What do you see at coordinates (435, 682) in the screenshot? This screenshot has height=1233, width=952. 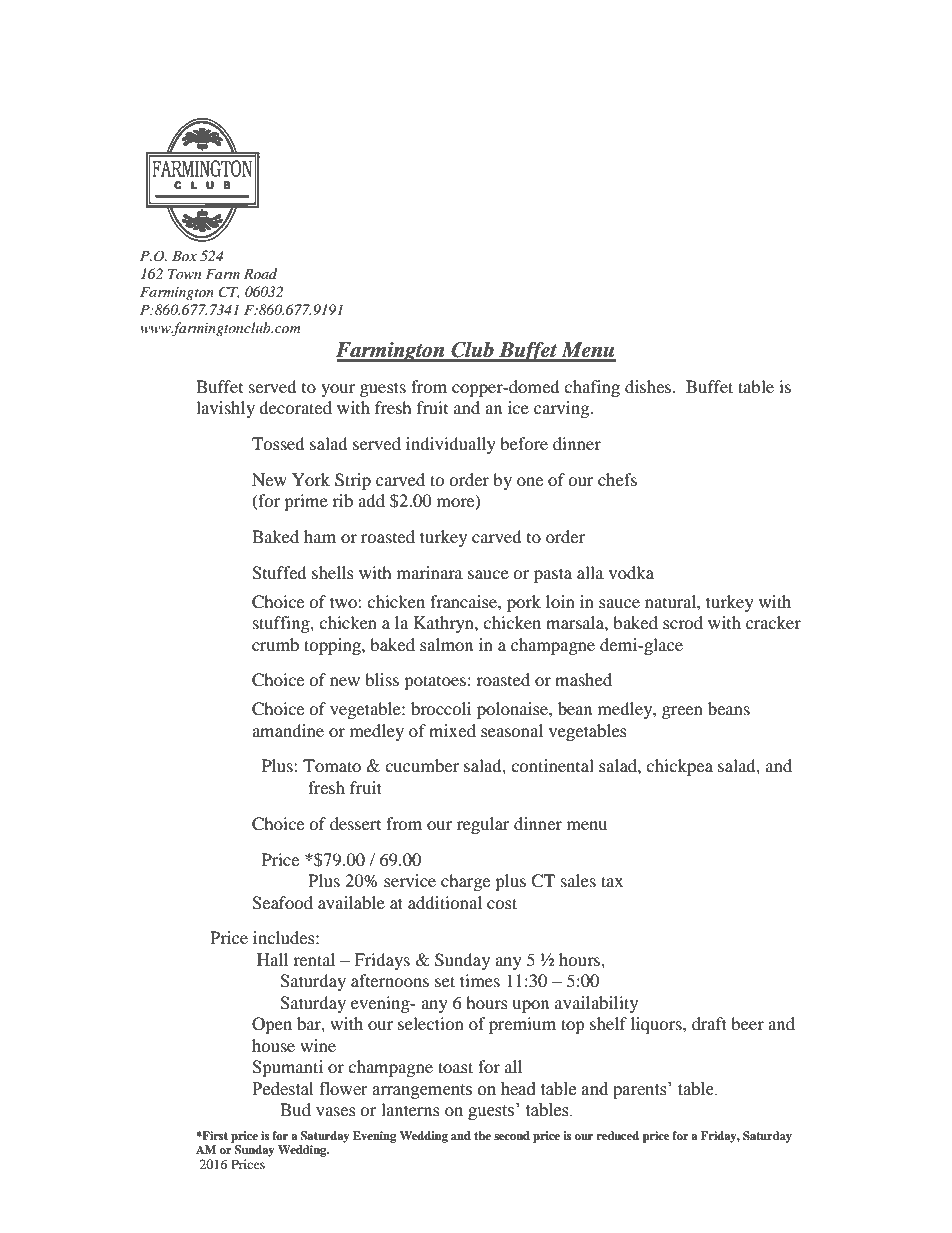 I see `potatoes` at bounding box center [435, 682].
